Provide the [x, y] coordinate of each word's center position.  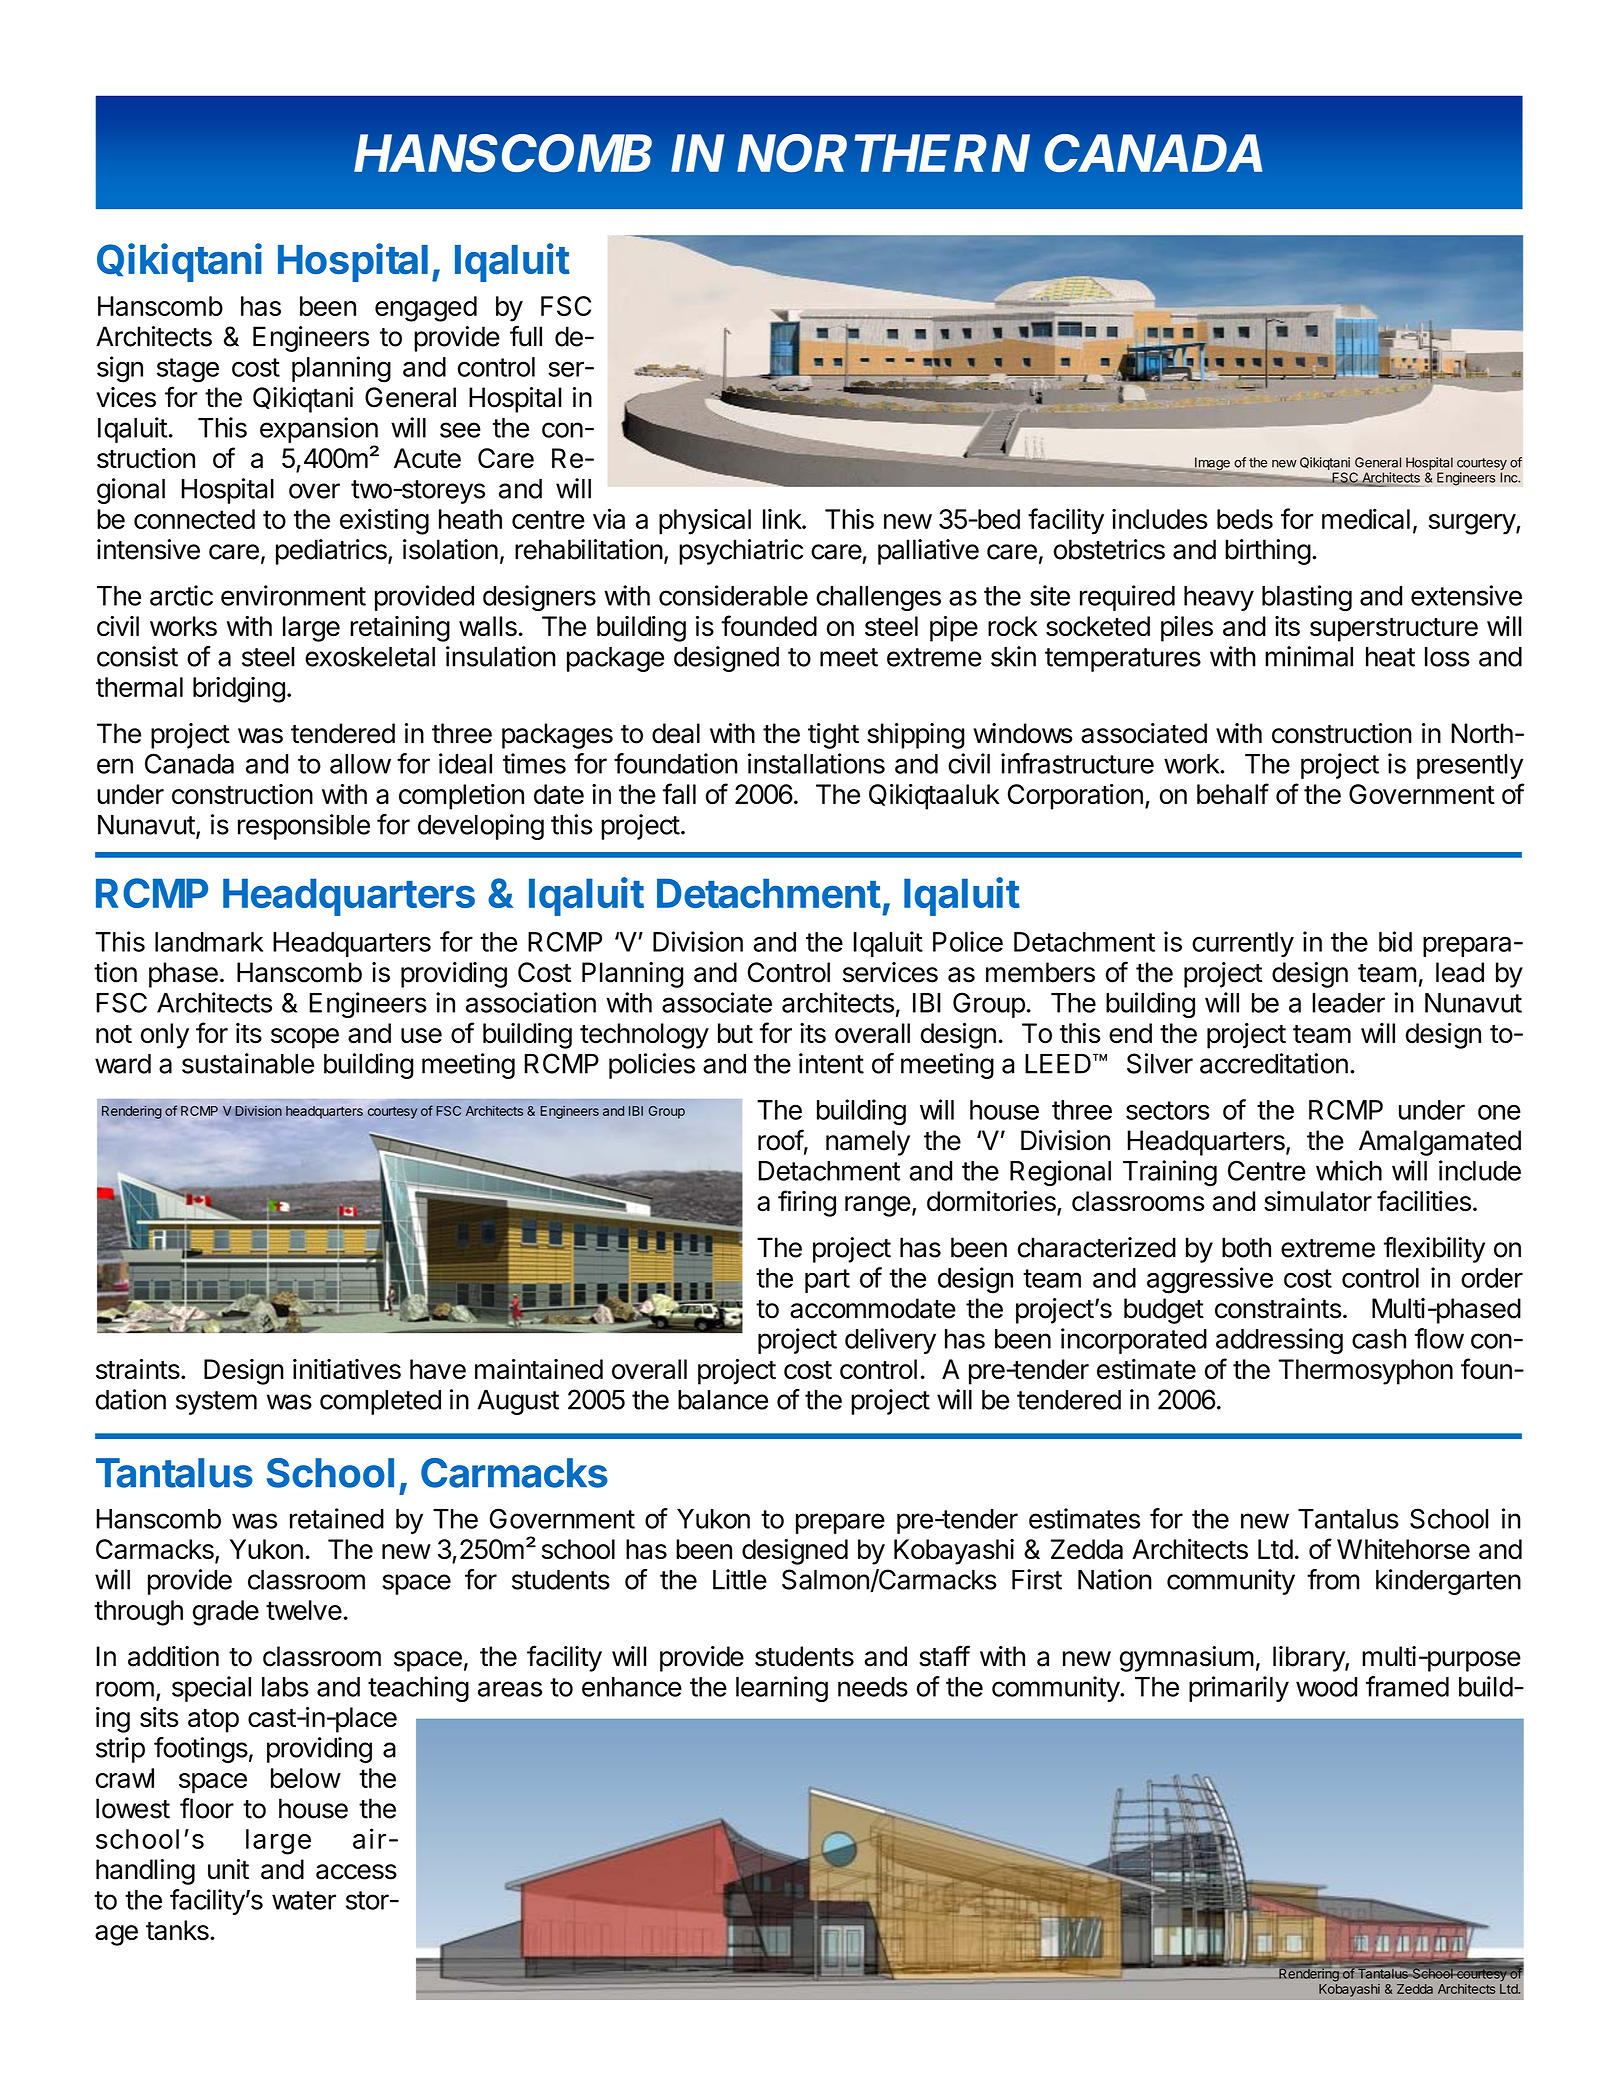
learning [782, 1689]
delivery [890, 1341]
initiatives [347, 1369]
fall [679, 794]
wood [1326, 1687]
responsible [304, 827]
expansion [319, 431]
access [356, 1872]
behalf [1233, 794]
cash [1379, 1339]
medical [1366, 518]
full [526, 336]
